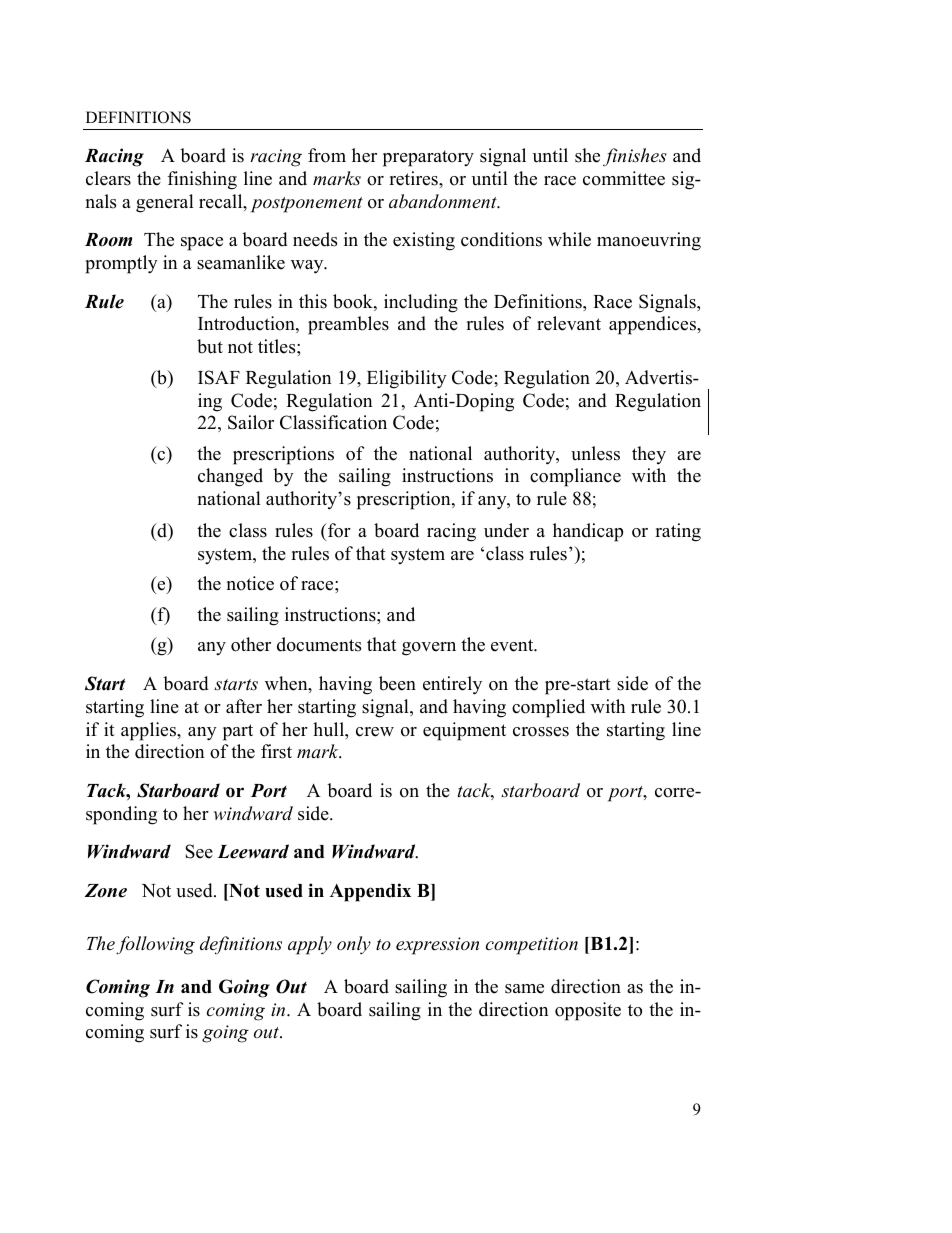  Describe the element at coordinates (230, 477) in the screenshot. I see `changed` at that location.
